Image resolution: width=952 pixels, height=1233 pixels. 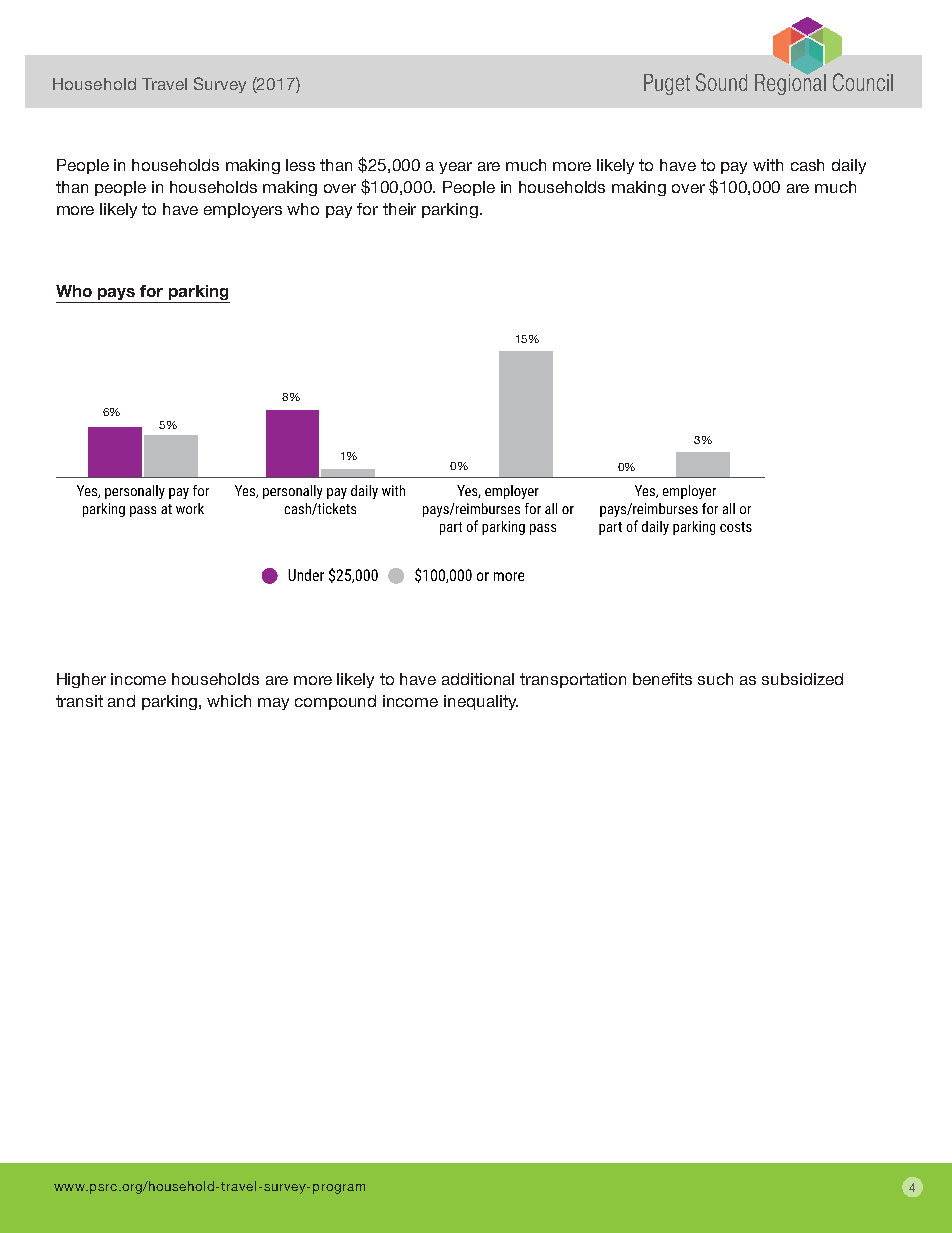 What do you see at coordinates (715, 679) in the screenshot?
I see `such` at bounding box center [715, 679].
